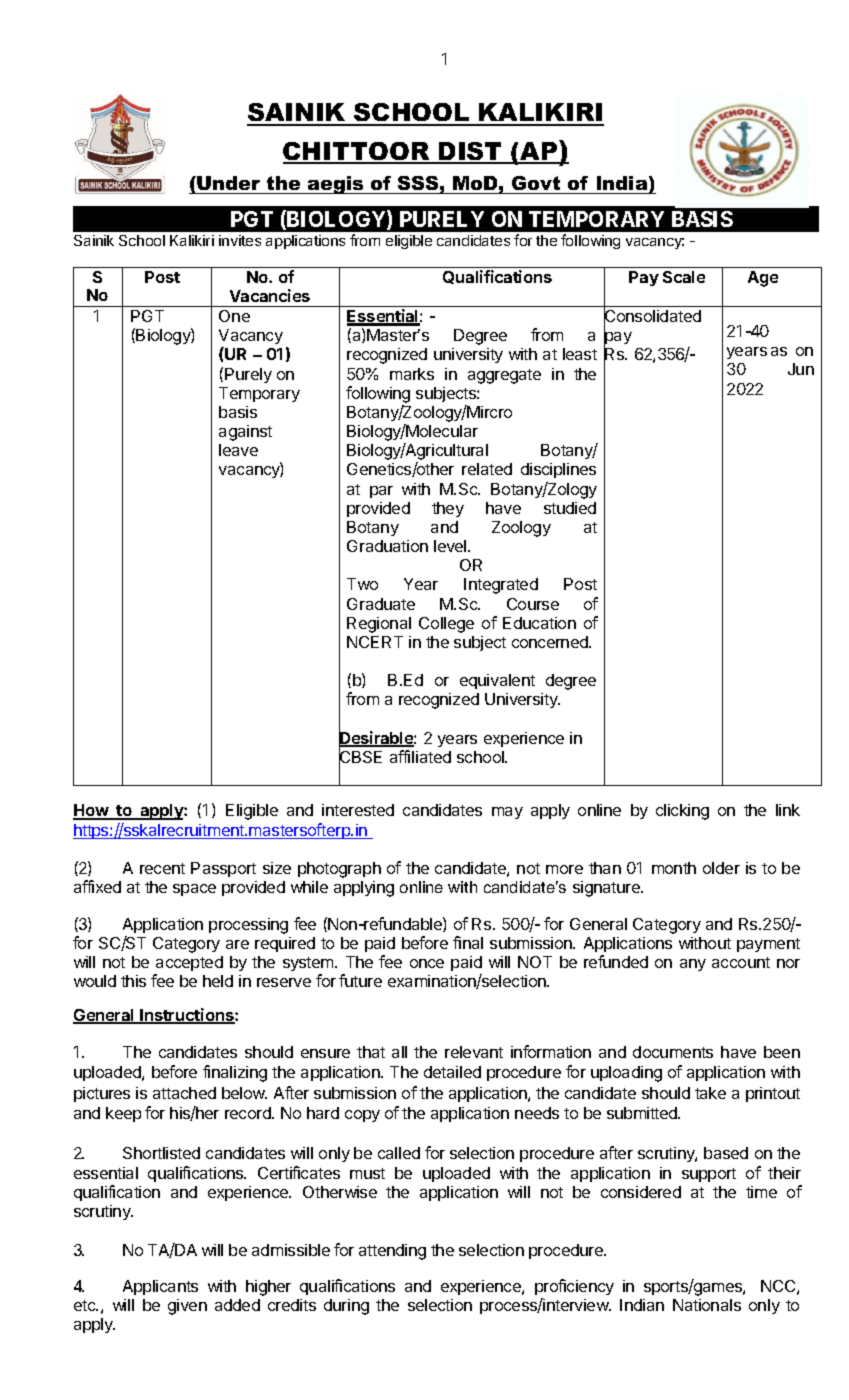 The height and width of the document is (1400, 849). I want to click on leave, so click(238, 450).
